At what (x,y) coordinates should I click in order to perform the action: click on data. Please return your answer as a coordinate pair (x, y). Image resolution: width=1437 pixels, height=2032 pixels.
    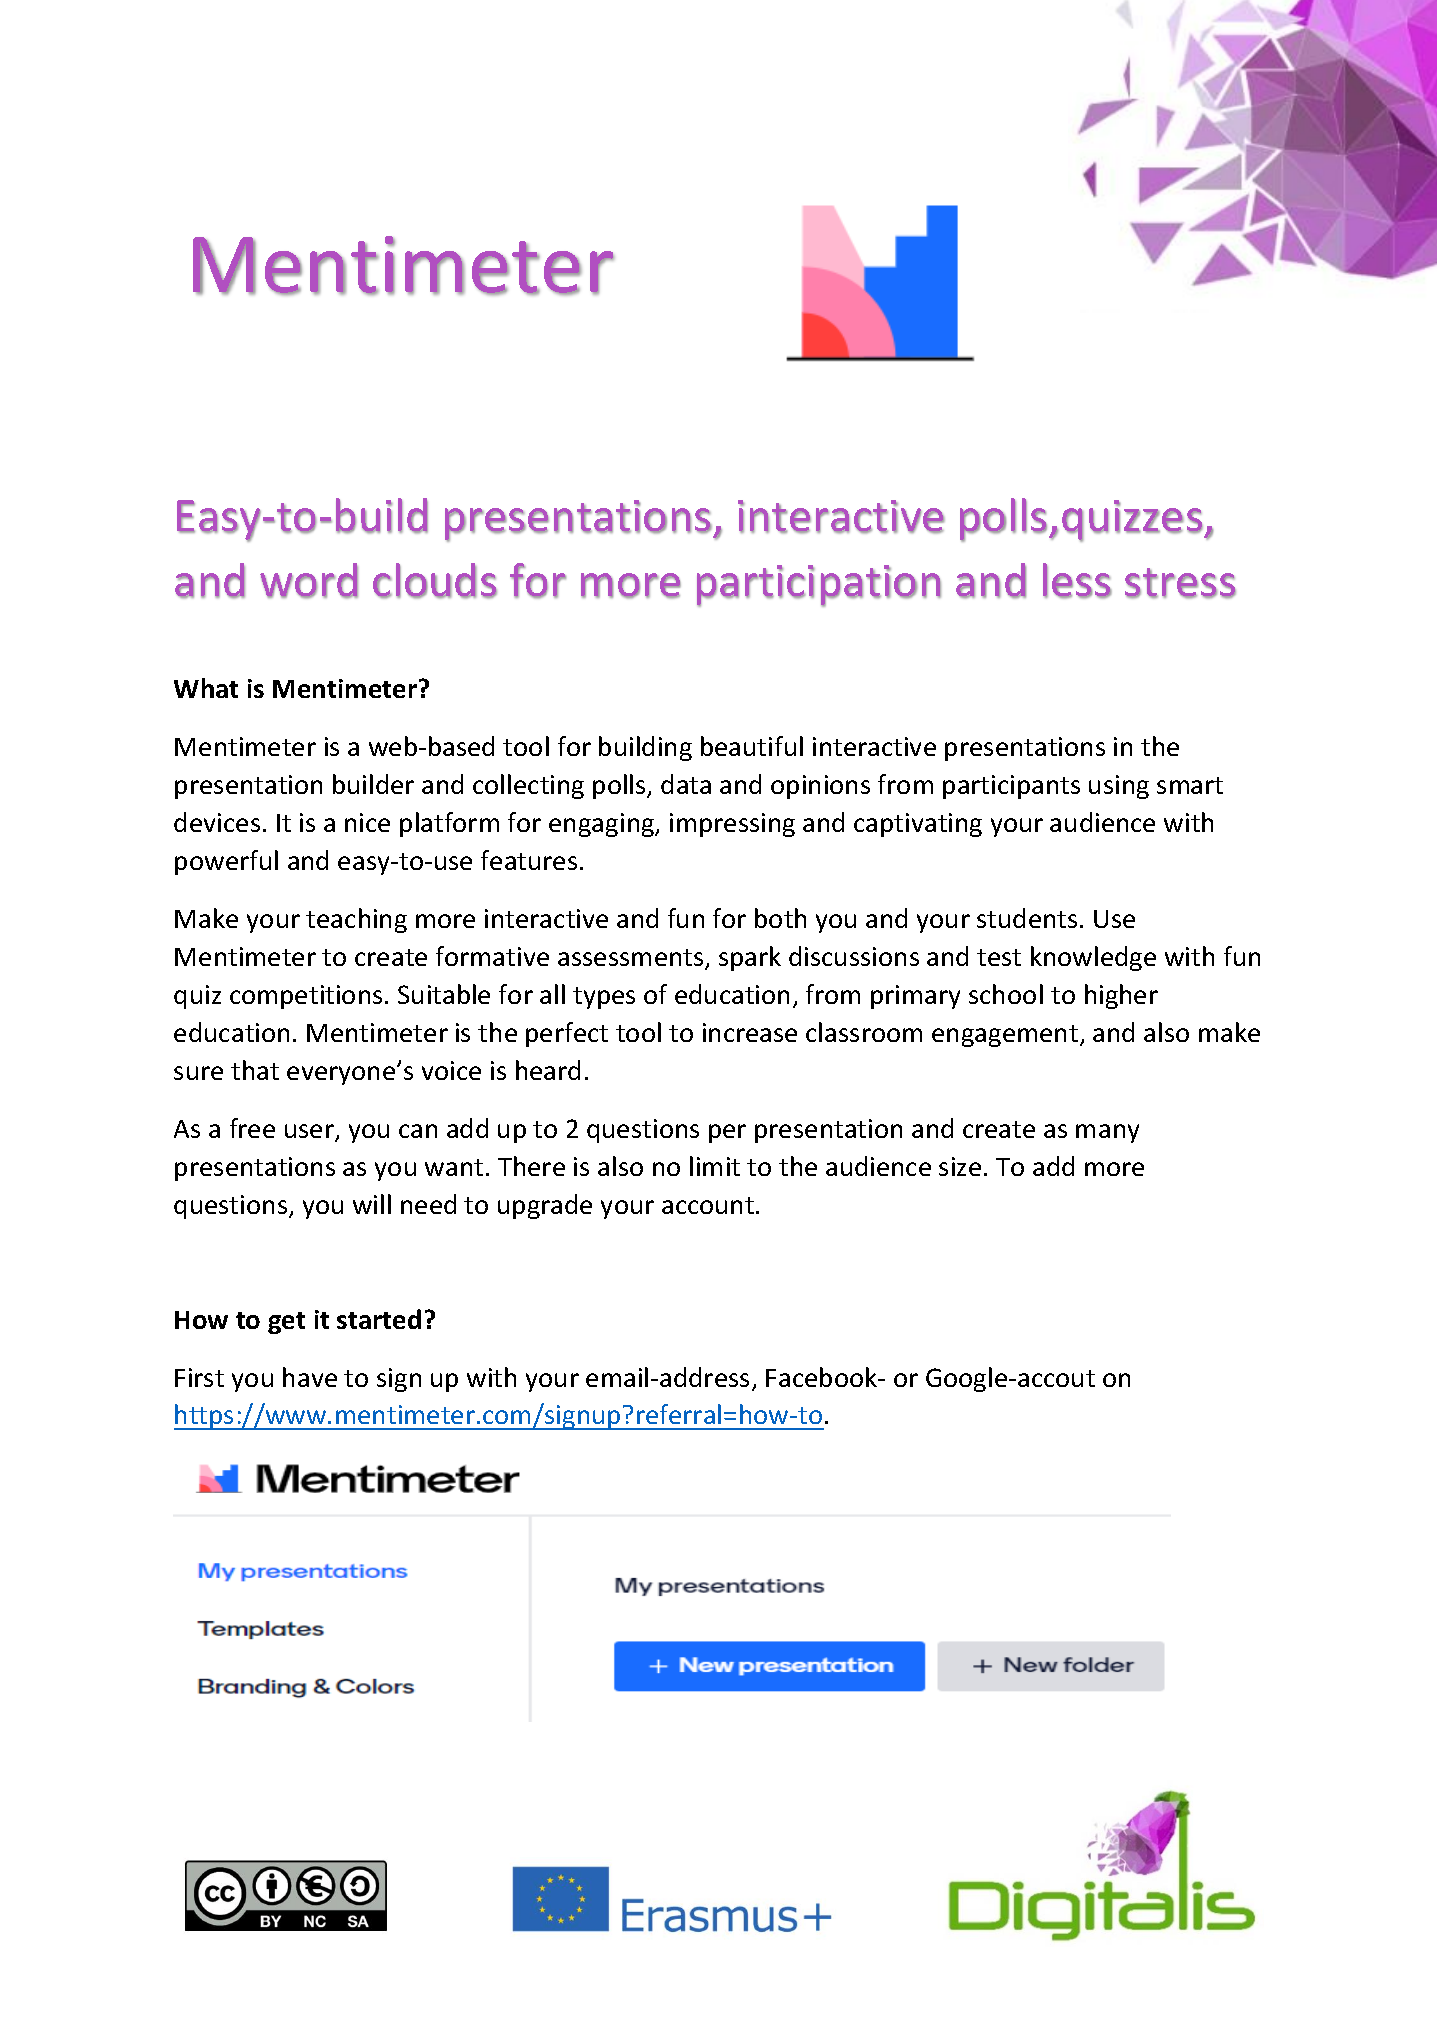
    Looking at the image, I should click on (686, 784).
